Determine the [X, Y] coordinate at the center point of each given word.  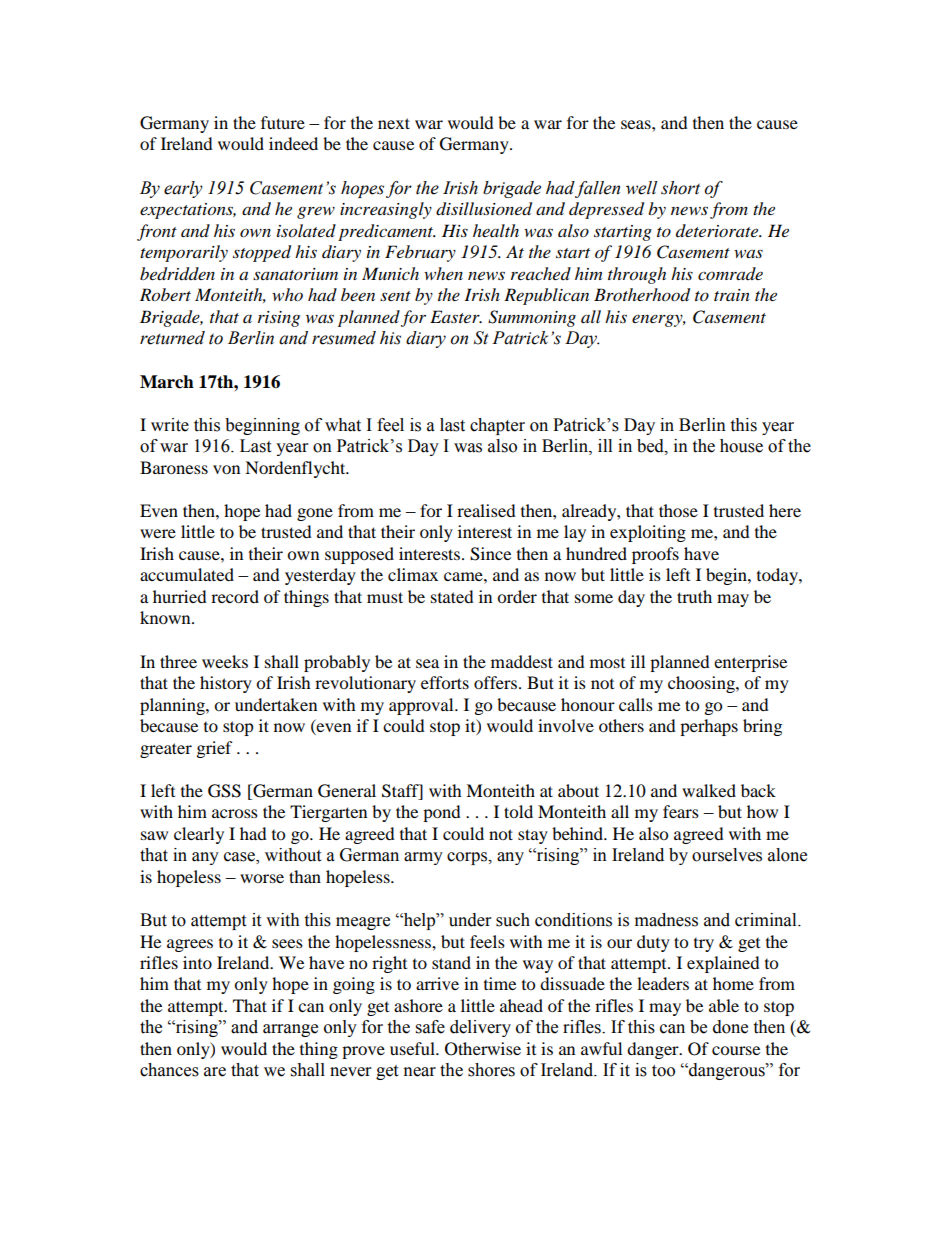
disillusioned [484, 209]
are [215, 1072]
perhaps [709, 727]
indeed [293, 143]
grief [215, 749]
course [736, 1050]
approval [422, 706]
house [741, 446]
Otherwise [483, 1049]
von [226, 469]
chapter [497, 426]
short [680, 188]
